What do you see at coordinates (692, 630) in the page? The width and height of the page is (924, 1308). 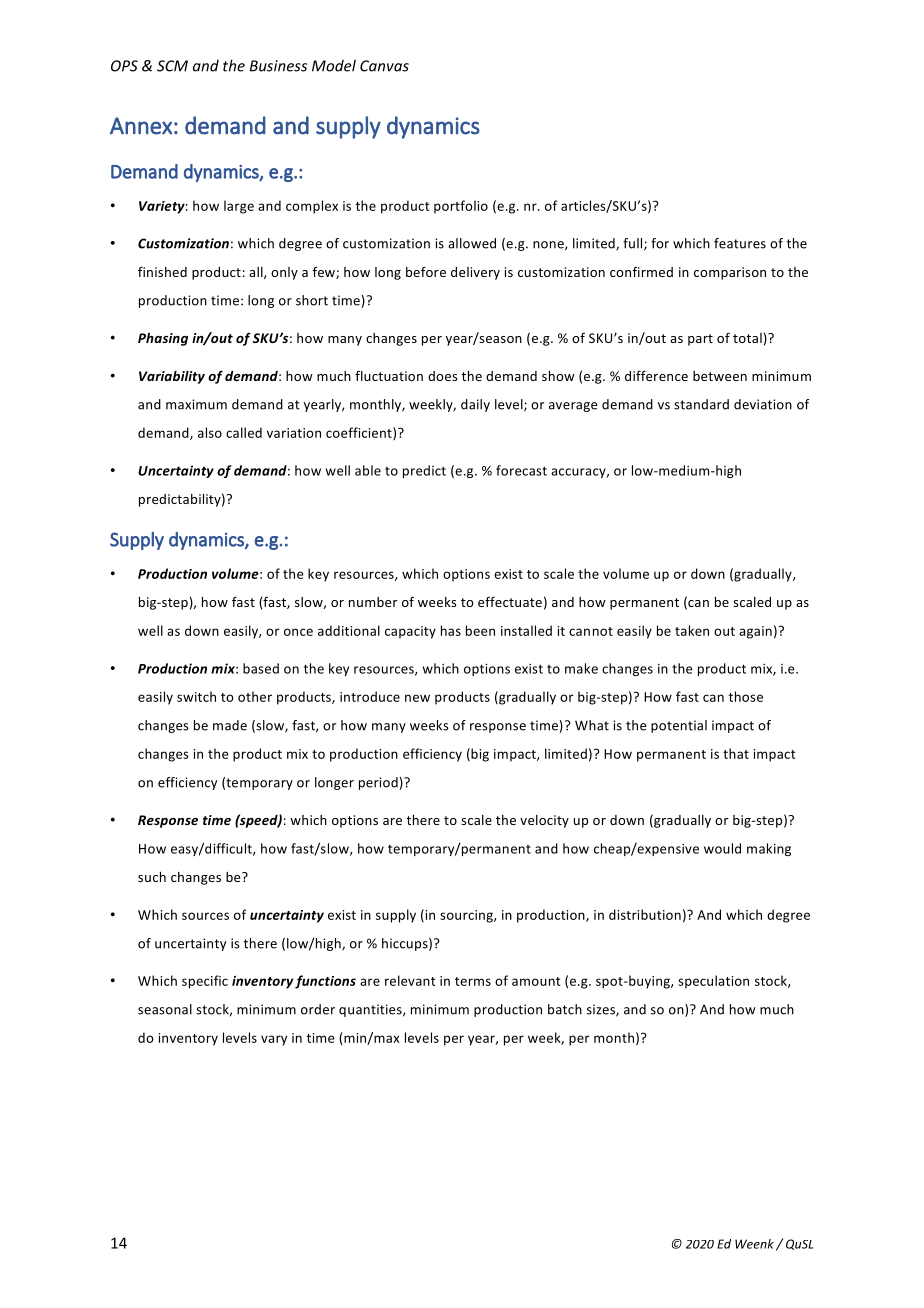 I see `taken` at bounding box center [692, 630].
